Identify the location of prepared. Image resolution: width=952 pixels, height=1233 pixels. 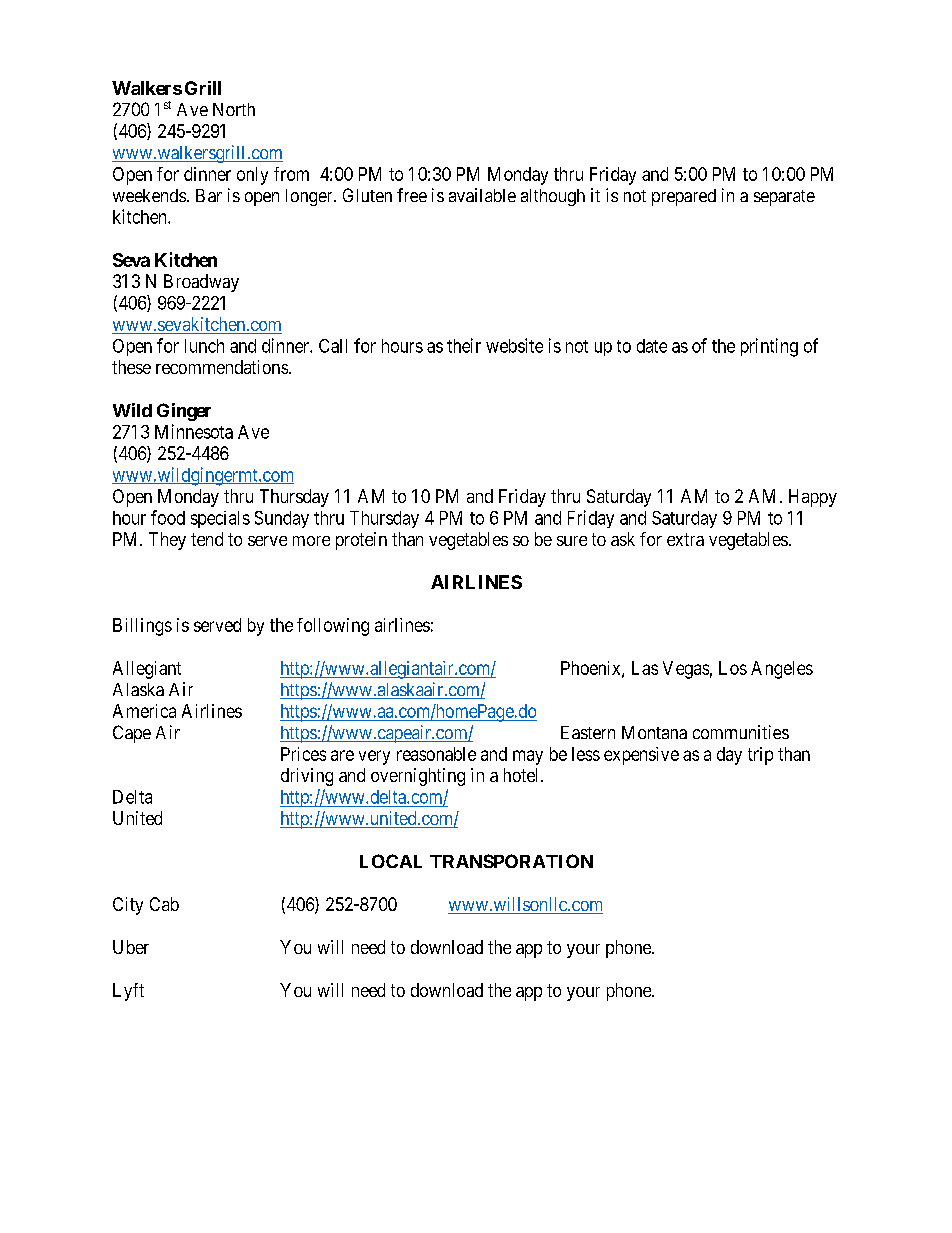
(684, 197).
